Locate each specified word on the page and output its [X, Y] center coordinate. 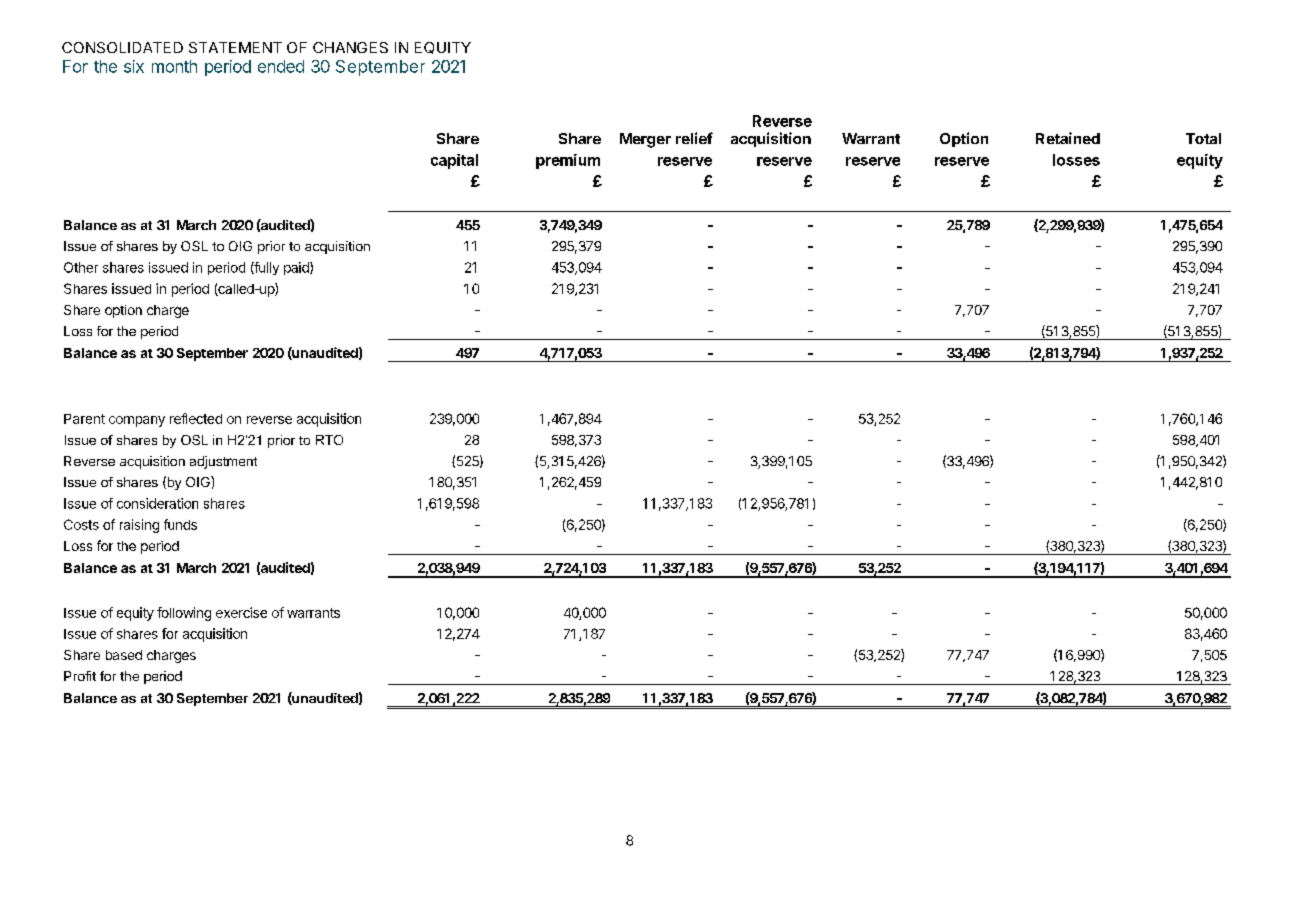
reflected [196, 418]
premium [568, 161]
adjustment [223, 462]
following [184, 614]
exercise [241, 612]
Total [1203, 138]
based [124, 655]
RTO [329, 440]
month [174, 66]
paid [297, 268]
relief [694, 138]
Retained [1068, 138]
